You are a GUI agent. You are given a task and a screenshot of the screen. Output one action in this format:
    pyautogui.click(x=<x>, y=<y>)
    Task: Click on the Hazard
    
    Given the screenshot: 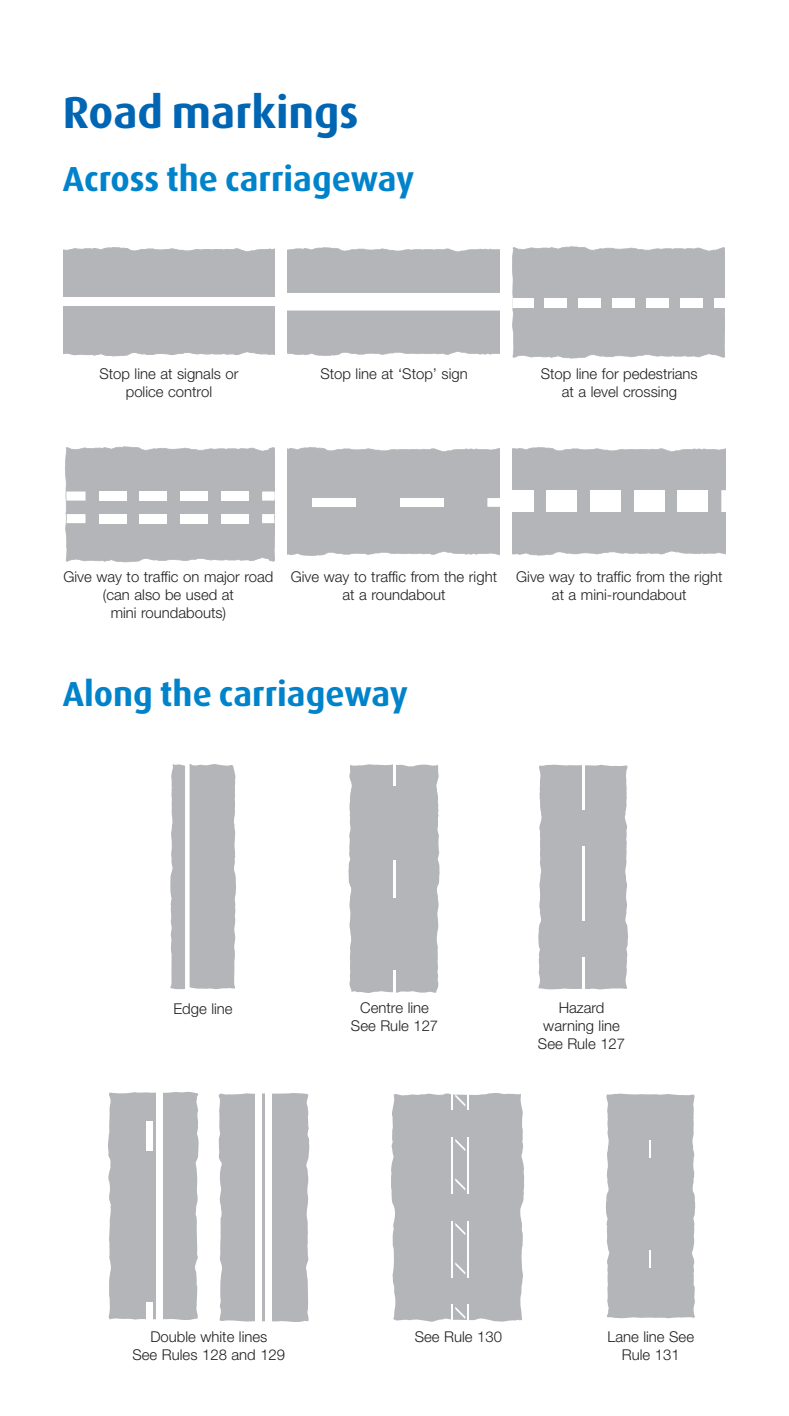 What is the action you would take?
    pyautogui.click(x=581, y=1007)
